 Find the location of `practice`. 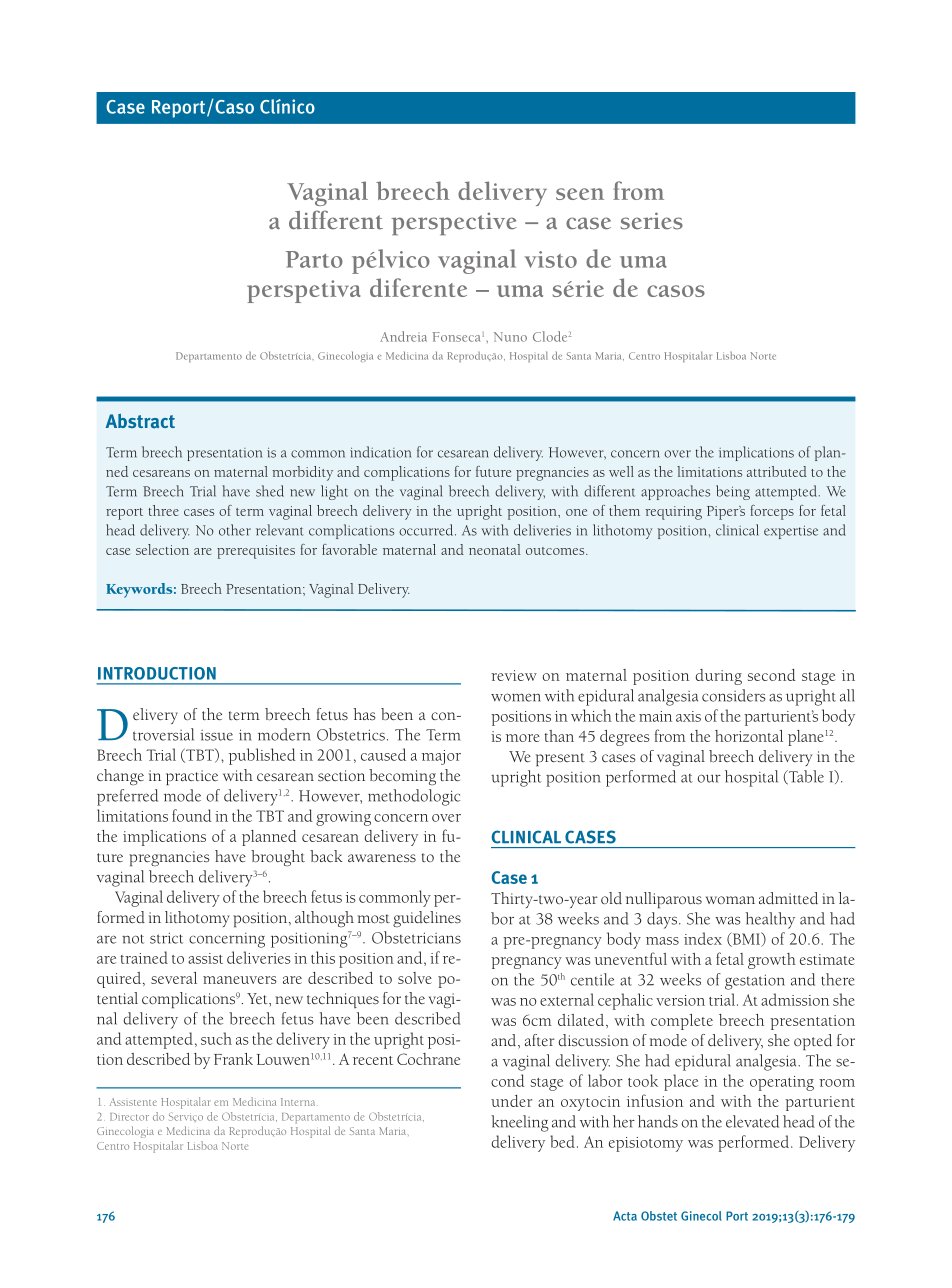

practice is located at coordinates (192, 777).
